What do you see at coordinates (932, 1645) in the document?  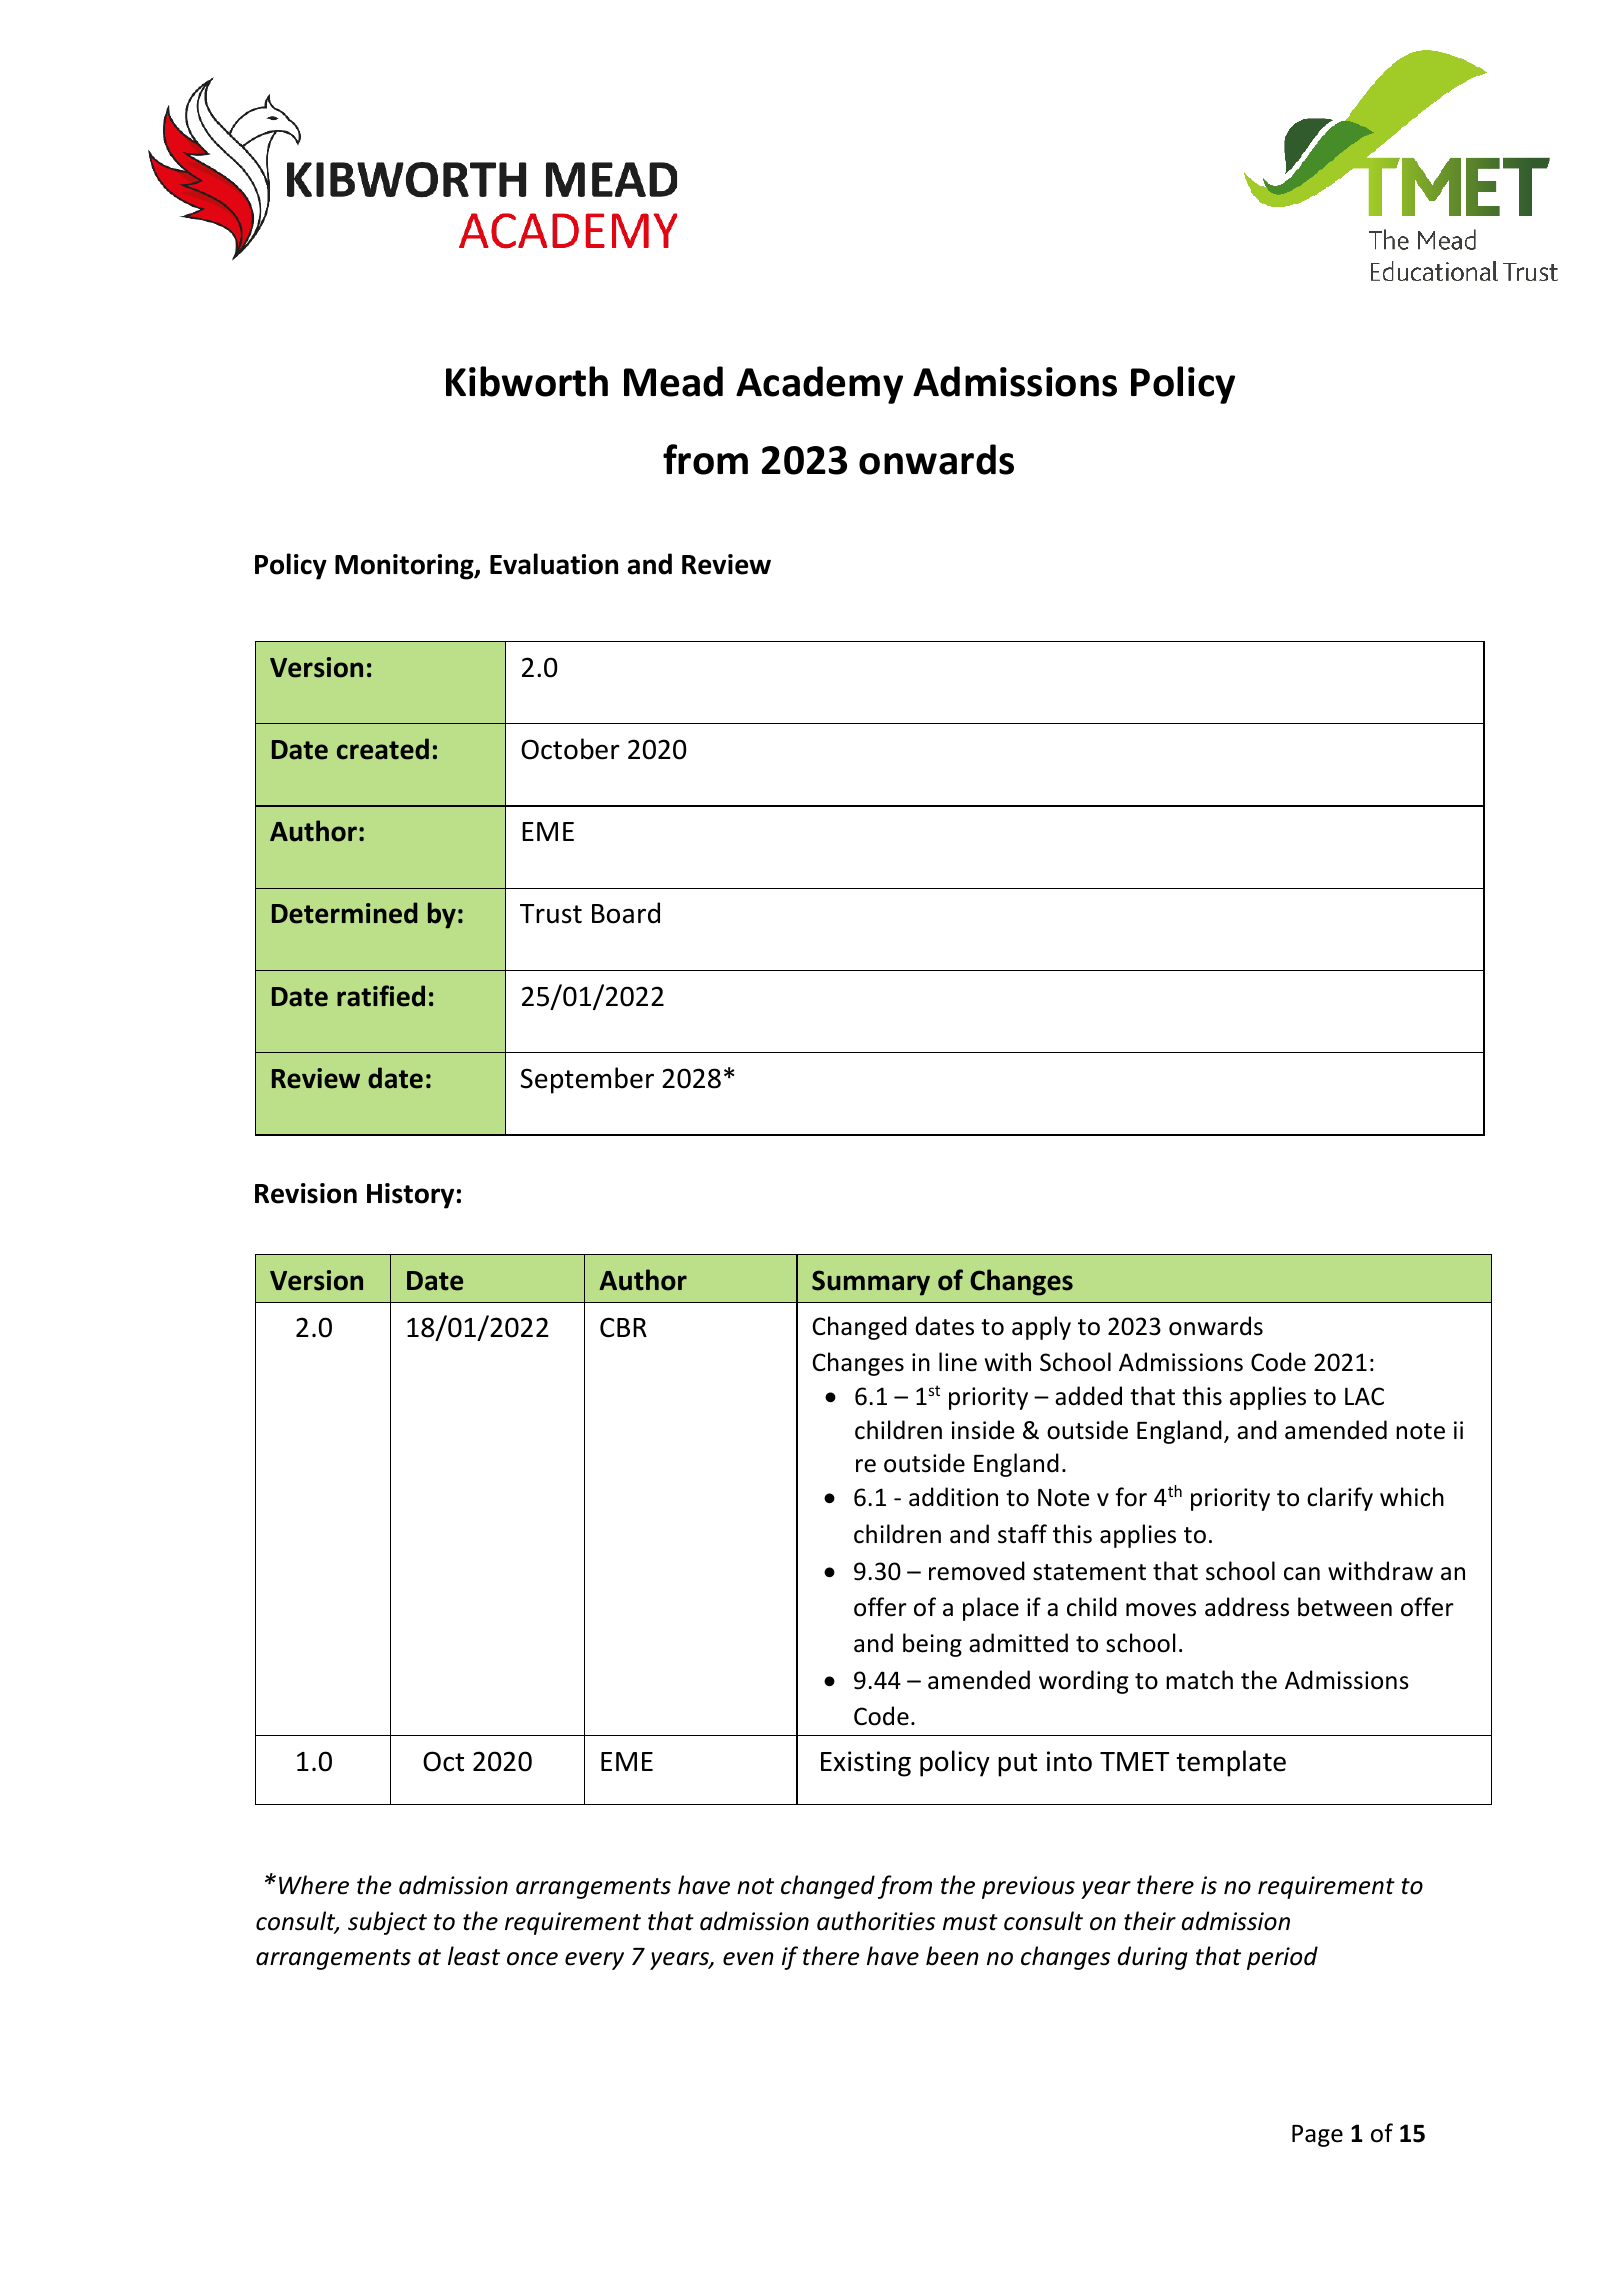 I see `being` at bounding box center [932, 1645].
